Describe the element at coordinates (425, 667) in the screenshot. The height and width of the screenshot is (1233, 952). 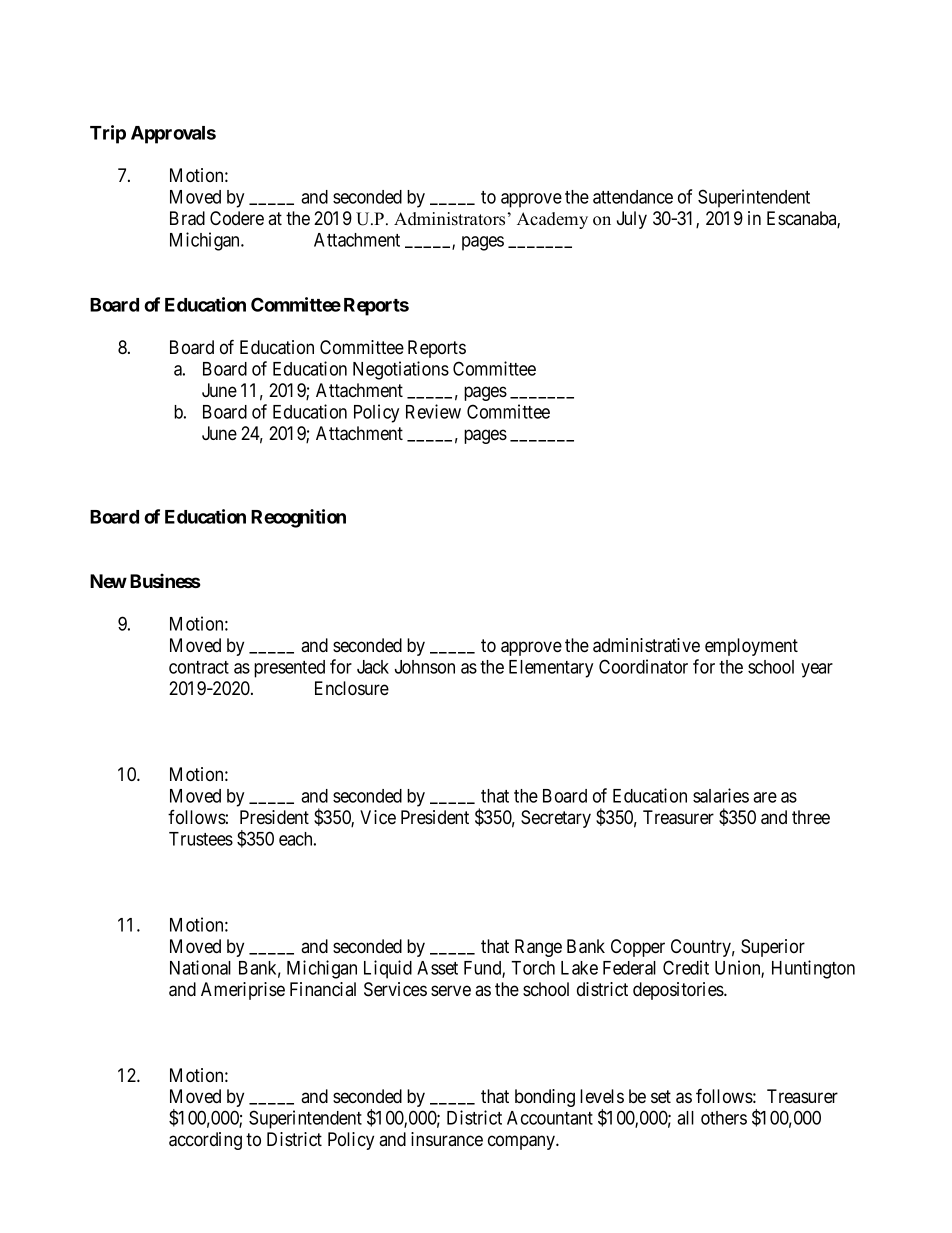
I see `Johnson` at that location.
